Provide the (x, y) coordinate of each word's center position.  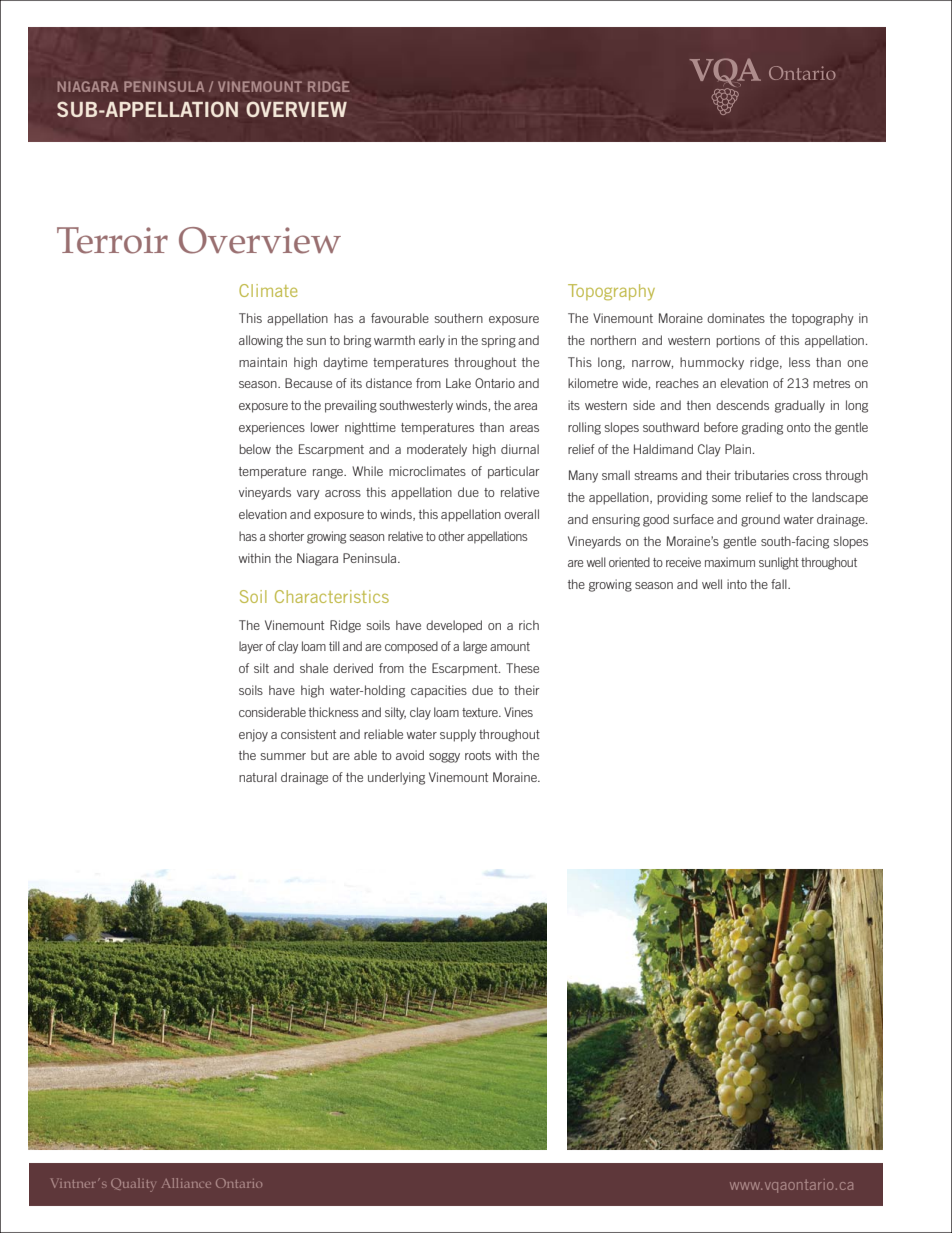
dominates (736, 318)
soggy (444, 758)
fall (780, 584)
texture (481, 712)
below (255, 449)
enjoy (253, 735)
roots (478, 755)
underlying (396, 778)
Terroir (112, 240)
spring (499, 341)
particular (513, 472)
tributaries (761, 475)
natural (258, 777)
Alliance (186, 1183)
